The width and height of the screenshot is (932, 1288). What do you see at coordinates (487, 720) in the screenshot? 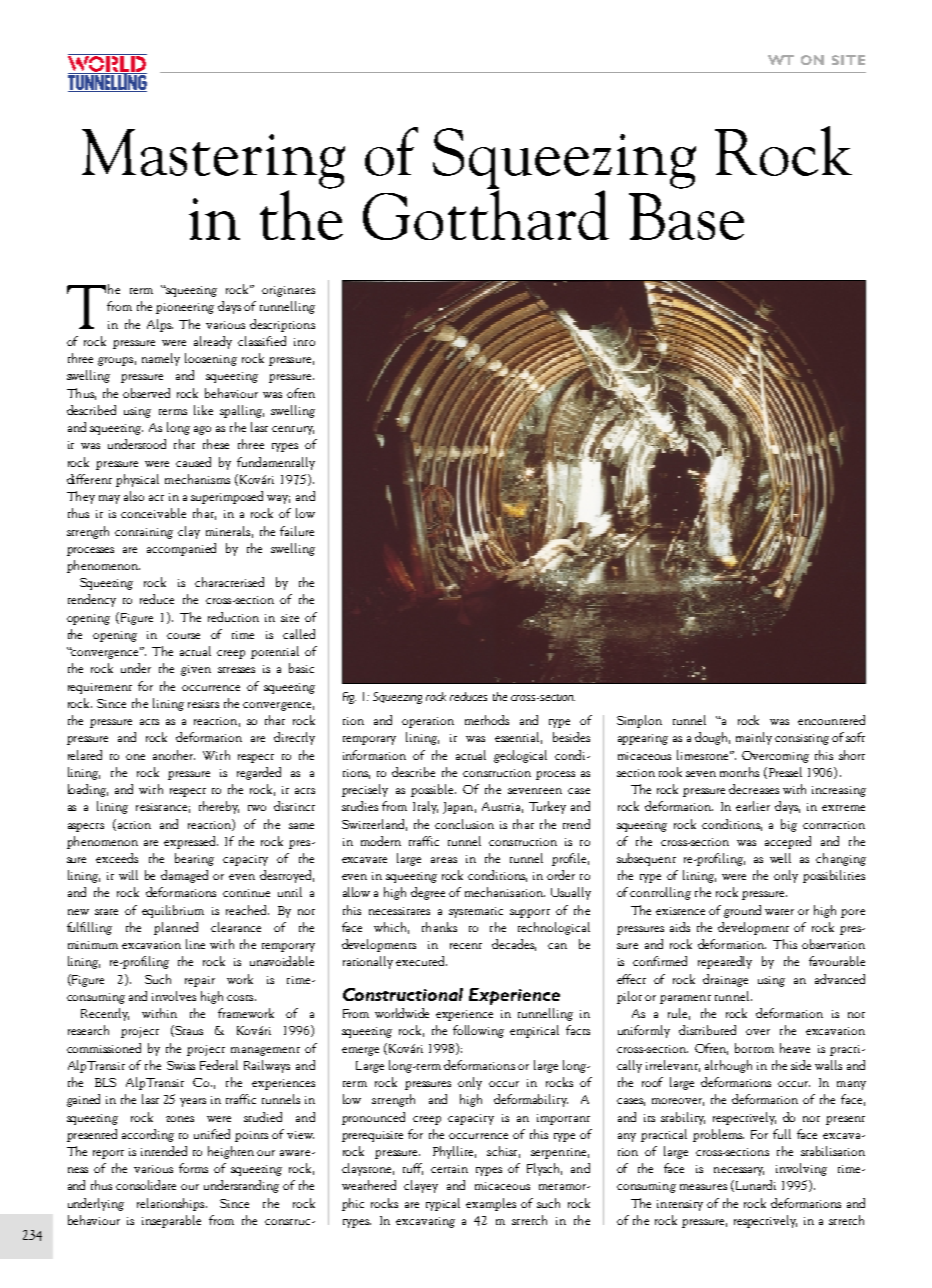
I see `methods` at bounding box center [487, 720].
